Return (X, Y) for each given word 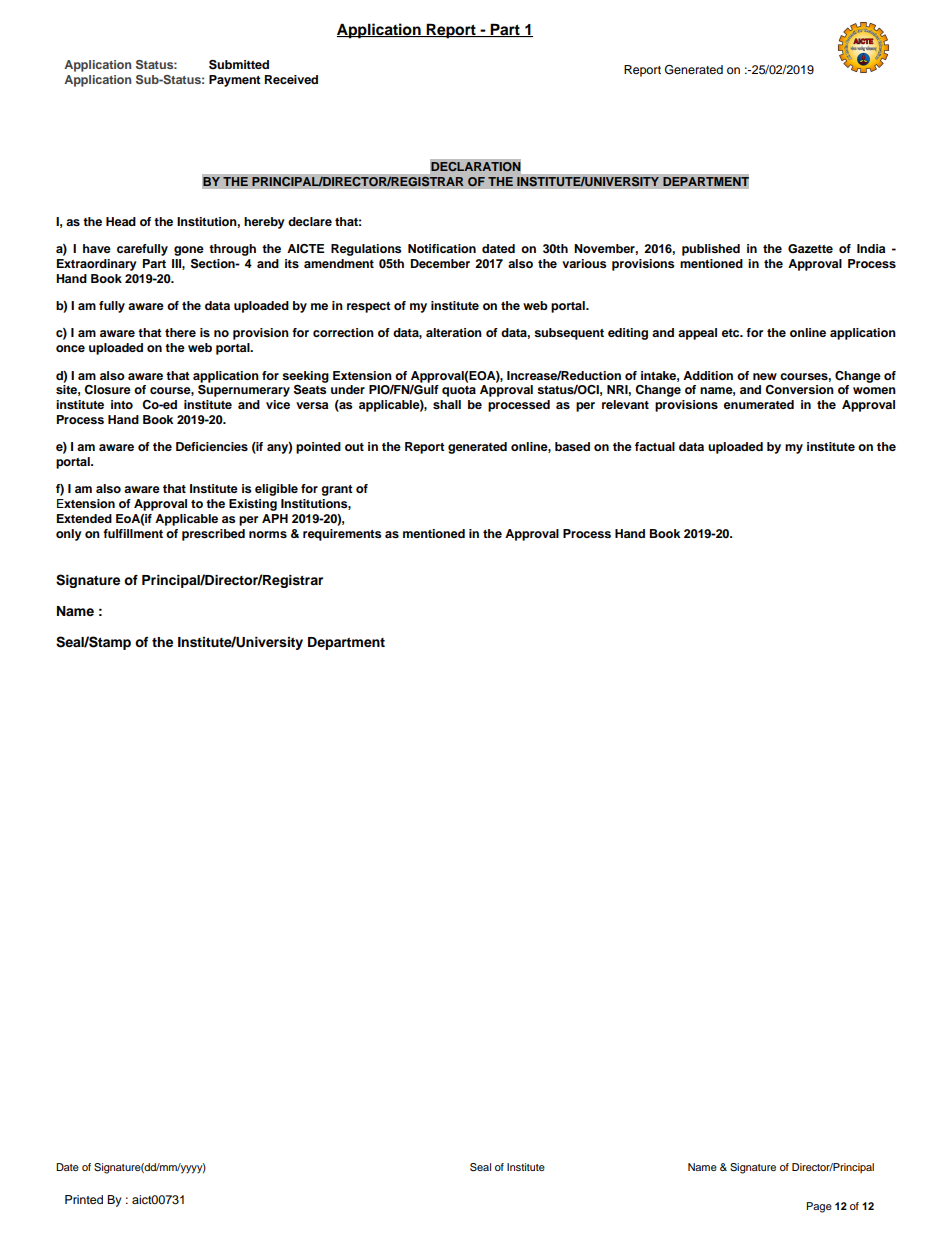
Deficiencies (212, 446)
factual (655, 446)
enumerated (759, 404)
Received (291, 79)
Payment (235, 81)
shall (447, 404)
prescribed (213, 535)
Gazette (810, 249)
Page (819, 1207)
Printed (84, 1199)
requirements (342, 535)
